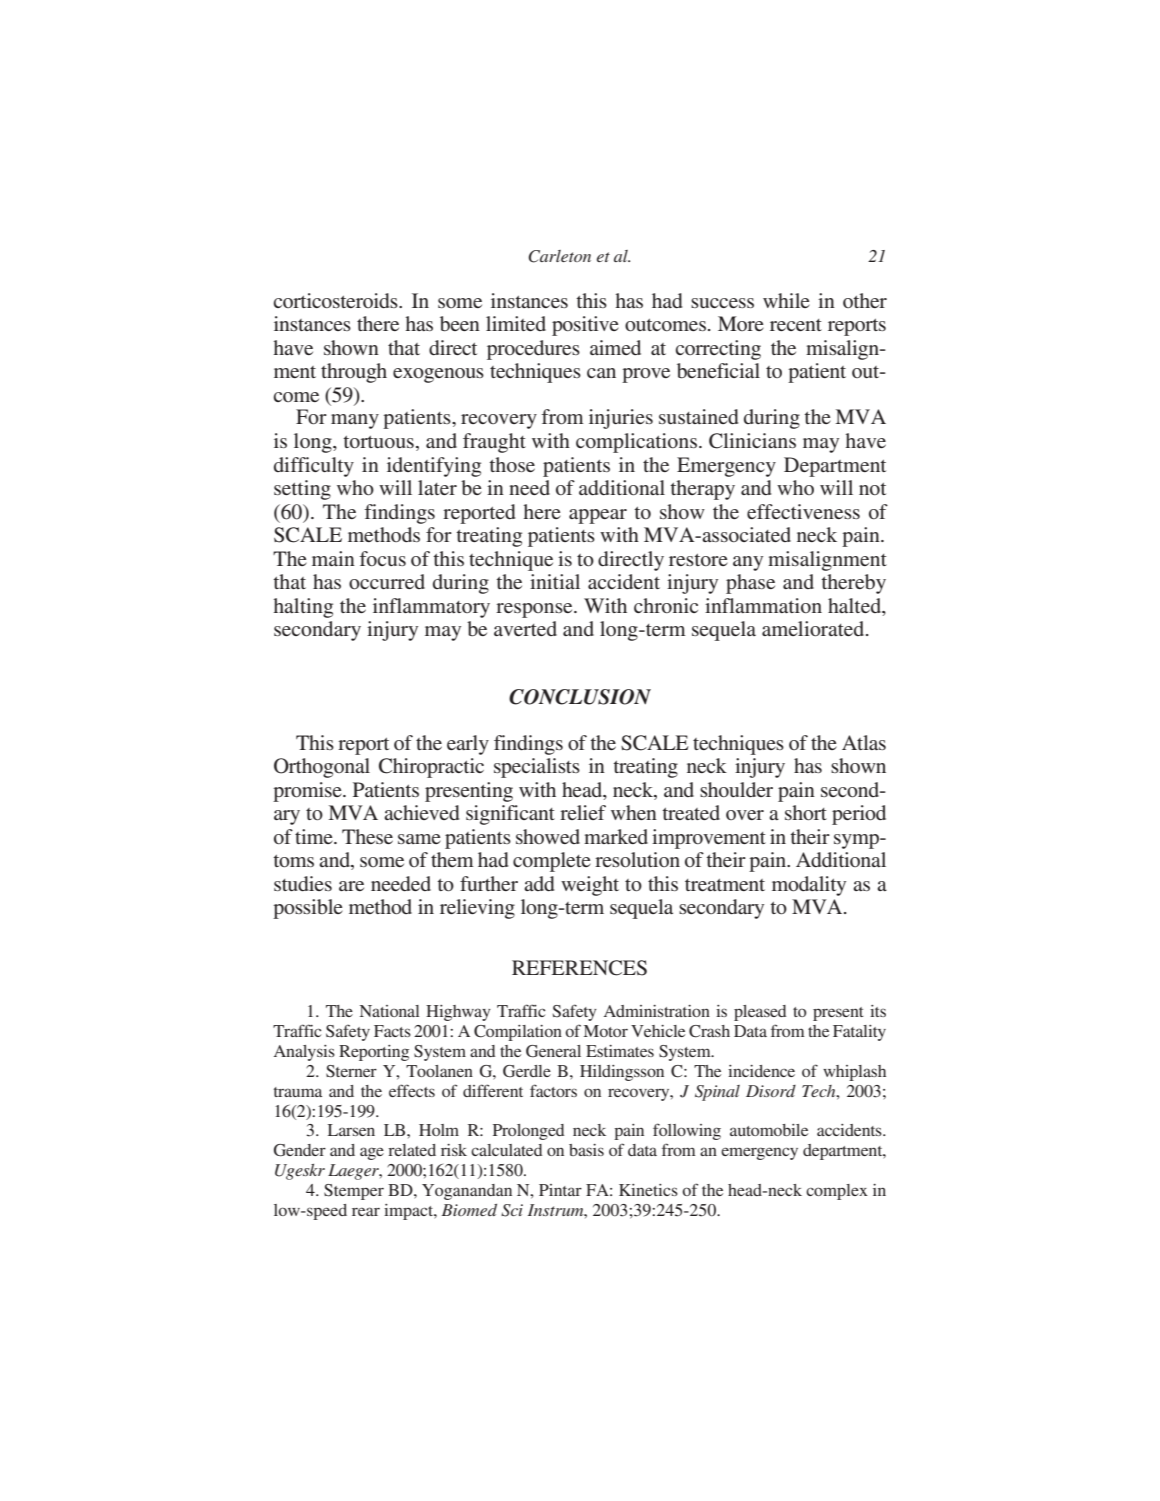 The width and height of the screenshot is (1160, 1501). I want to click on Carleton, so click(559, 256).
